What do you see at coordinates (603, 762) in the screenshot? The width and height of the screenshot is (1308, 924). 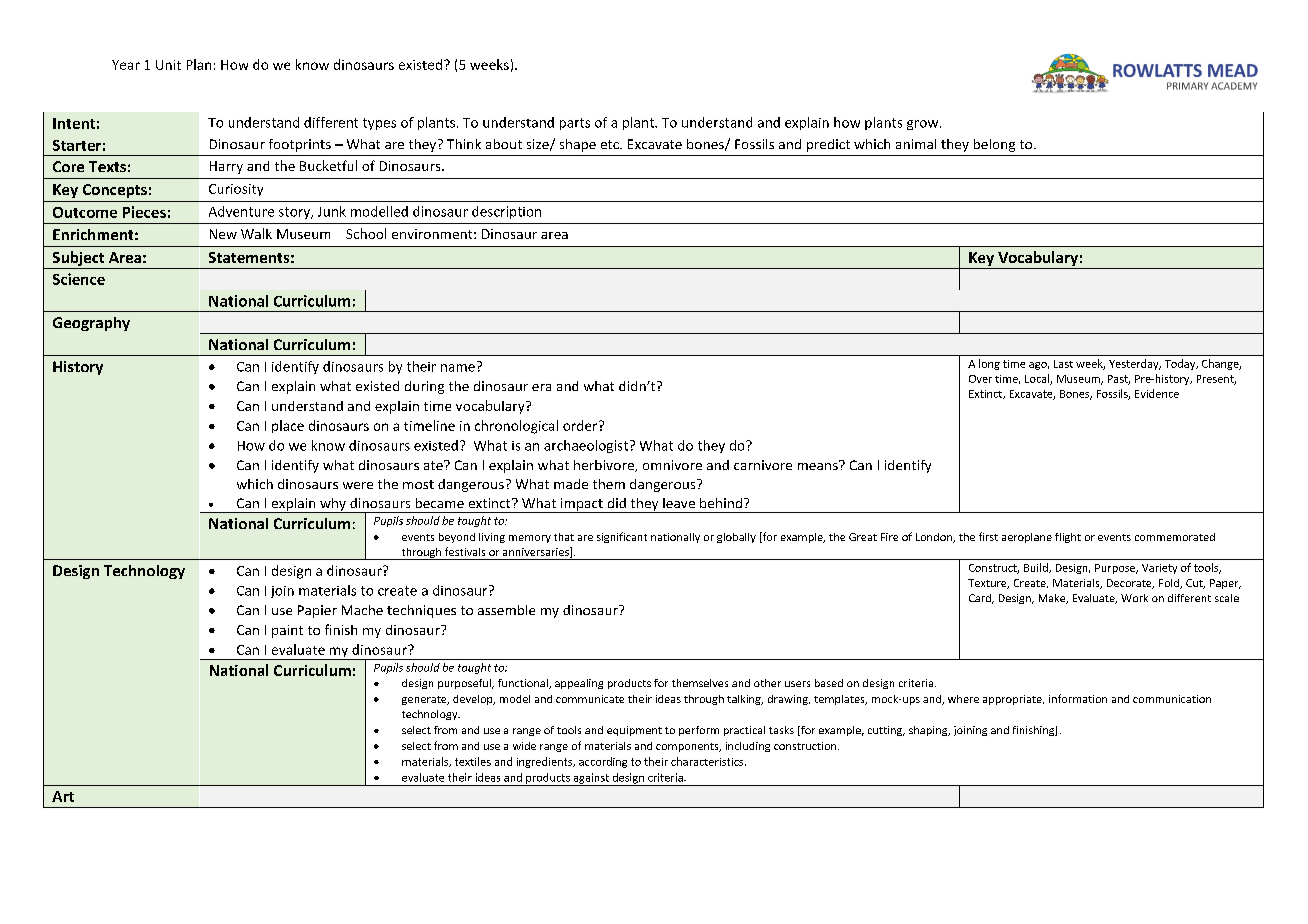 I see `according` at bounding box center [603, 762].
